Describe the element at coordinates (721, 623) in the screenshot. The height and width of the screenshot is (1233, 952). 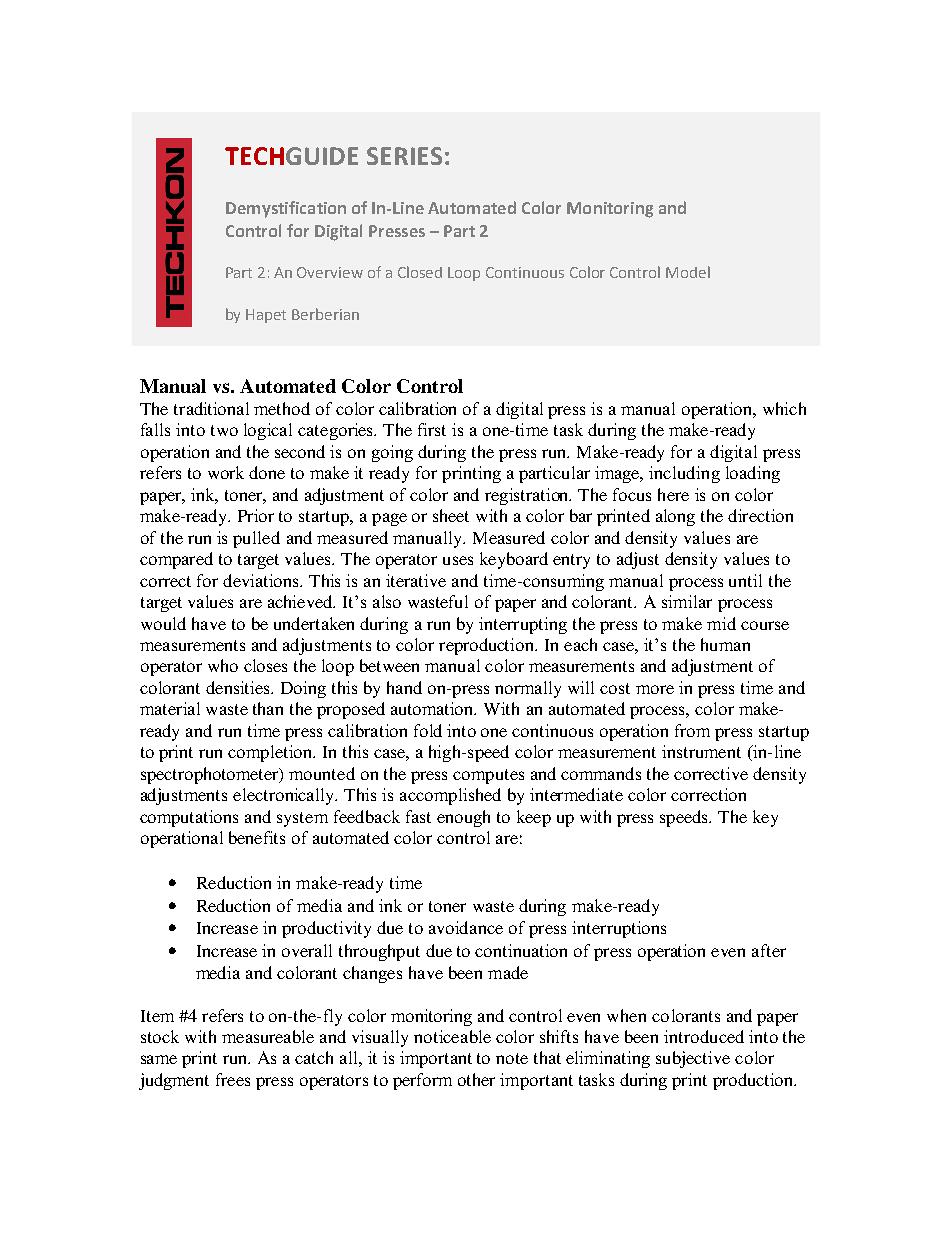
I see `mid` at that location.
